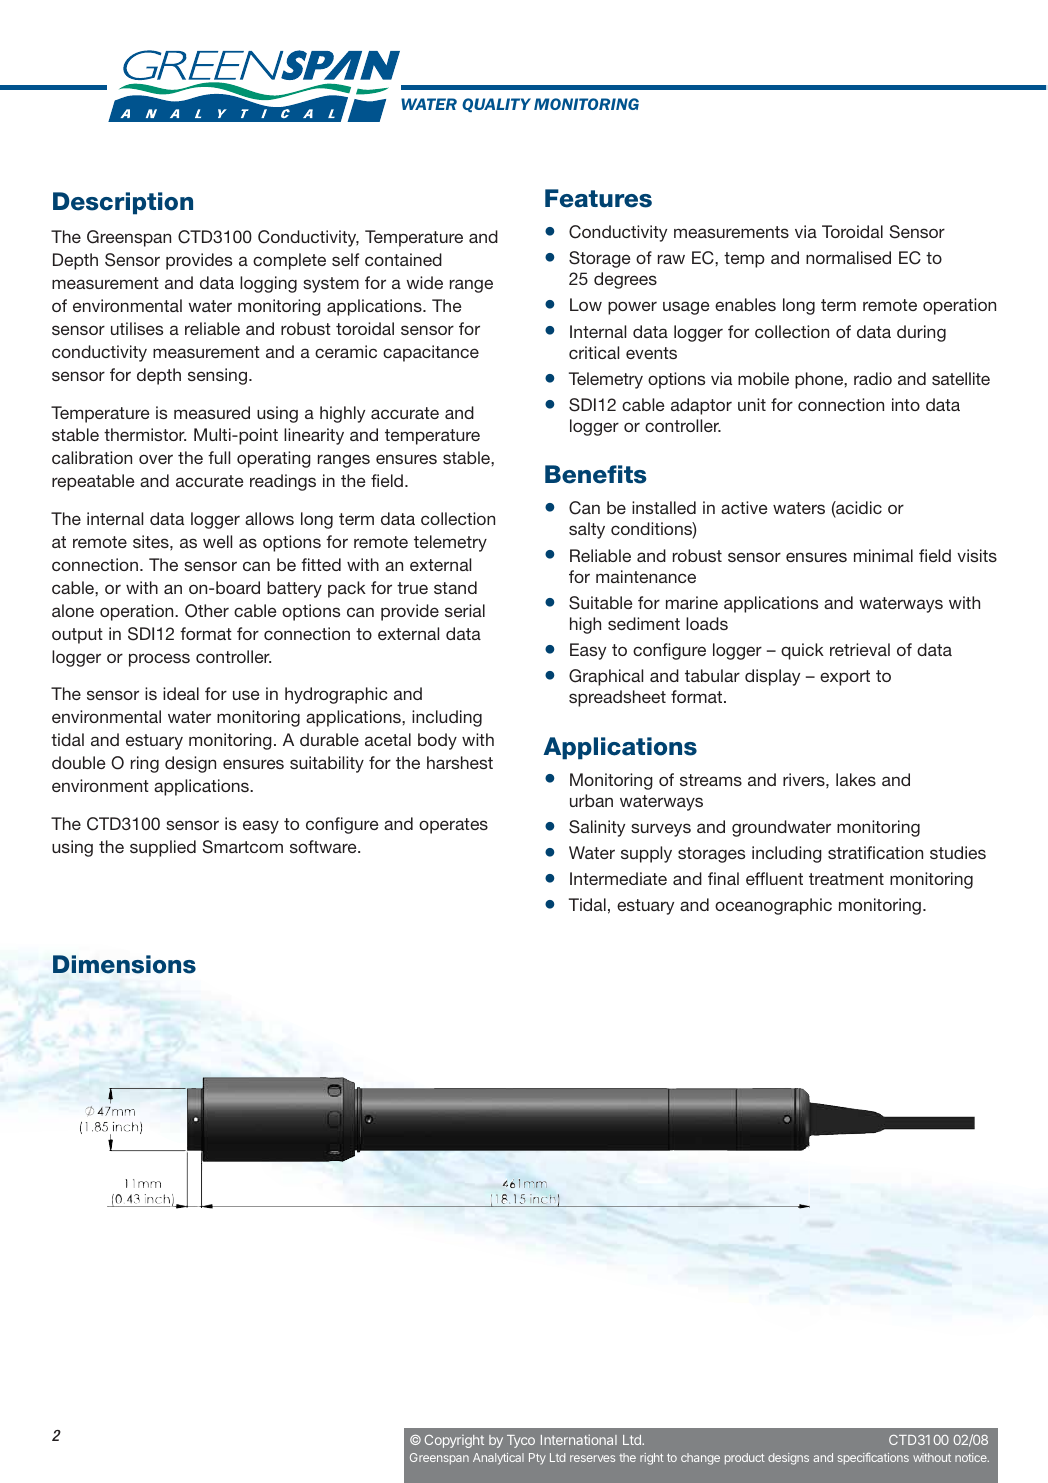 This screenshot has width=1048, height=1483. What do you see at coordinates (123, 203) in the screenshot?
I see `Description` at bounding box center [123, 203].
